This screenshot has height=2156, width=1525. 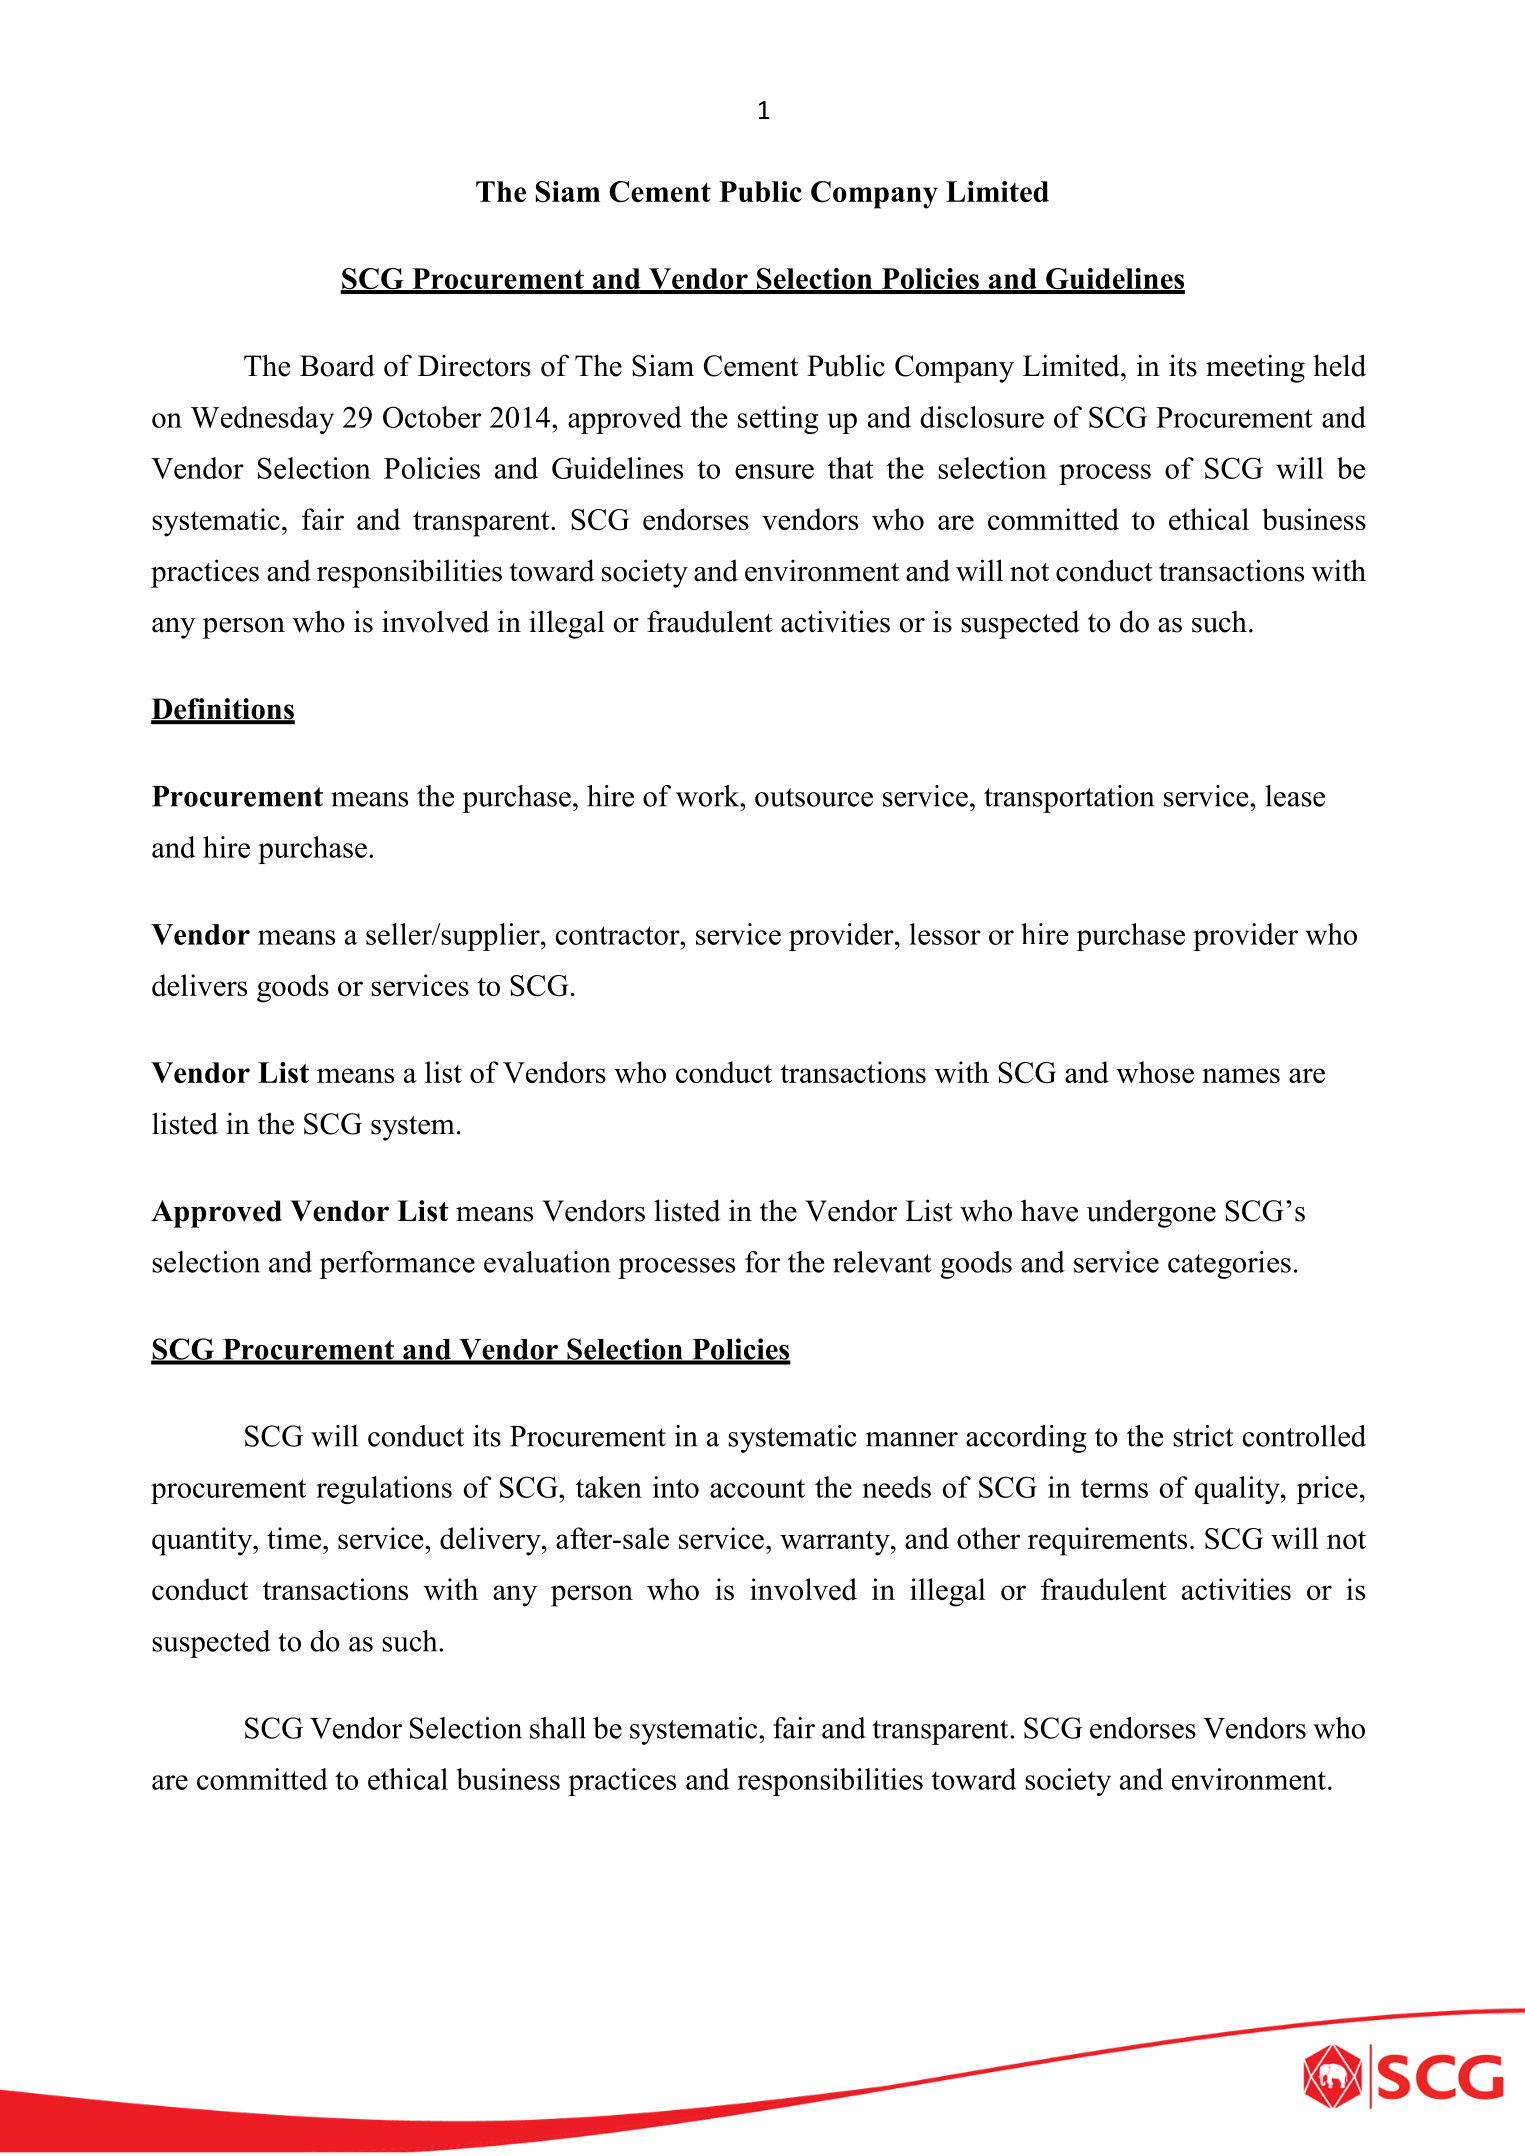 What do you see at coordinates (199, 985) in the screenshot?
I see `delivers` at bounding box center [199, 985].
